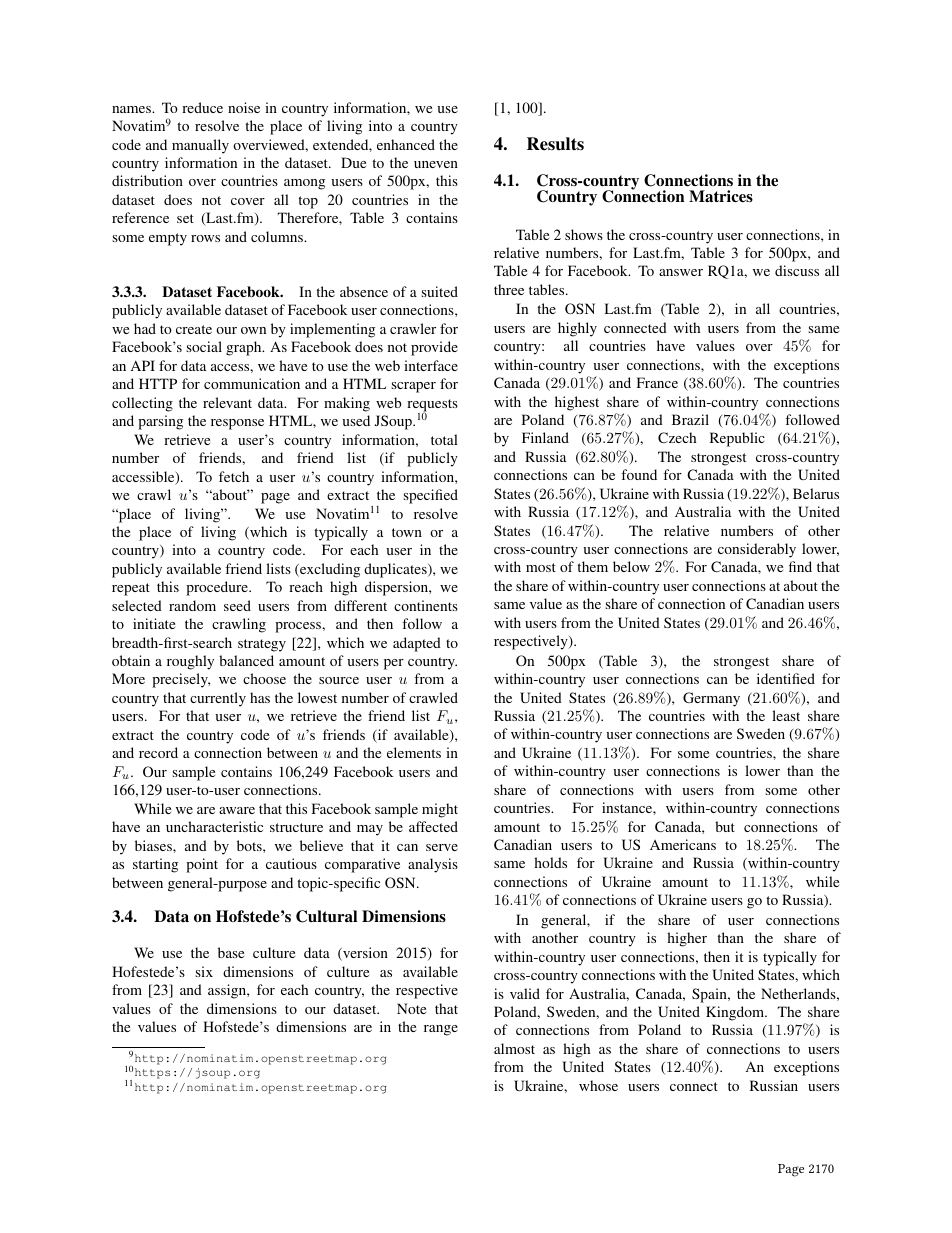 This image has height=1233, width=952. I want to click on record, so click(158, 752).
